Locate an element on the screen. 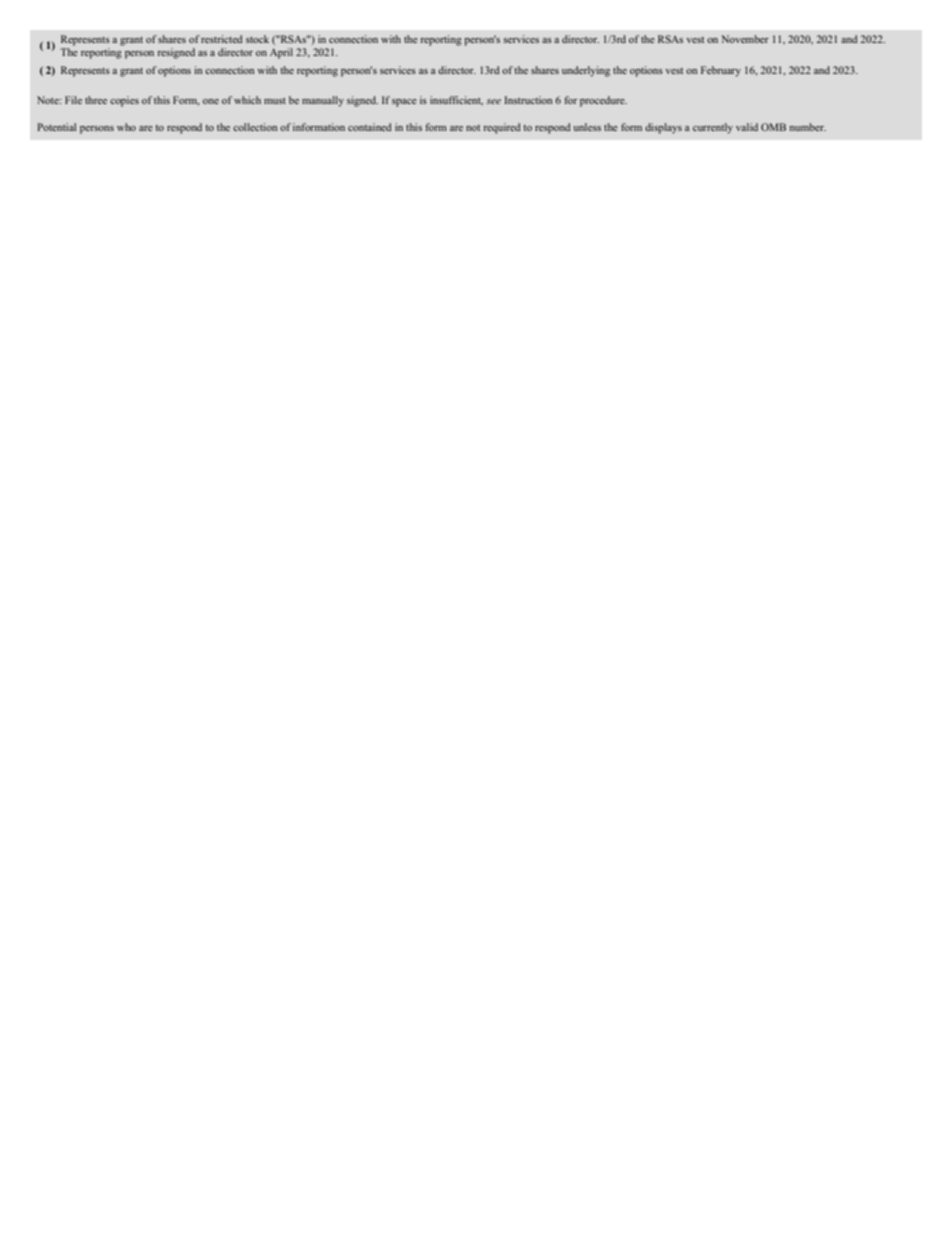 This screenshot has width=952, height=1233. three is located at coordinates (96, 100).
